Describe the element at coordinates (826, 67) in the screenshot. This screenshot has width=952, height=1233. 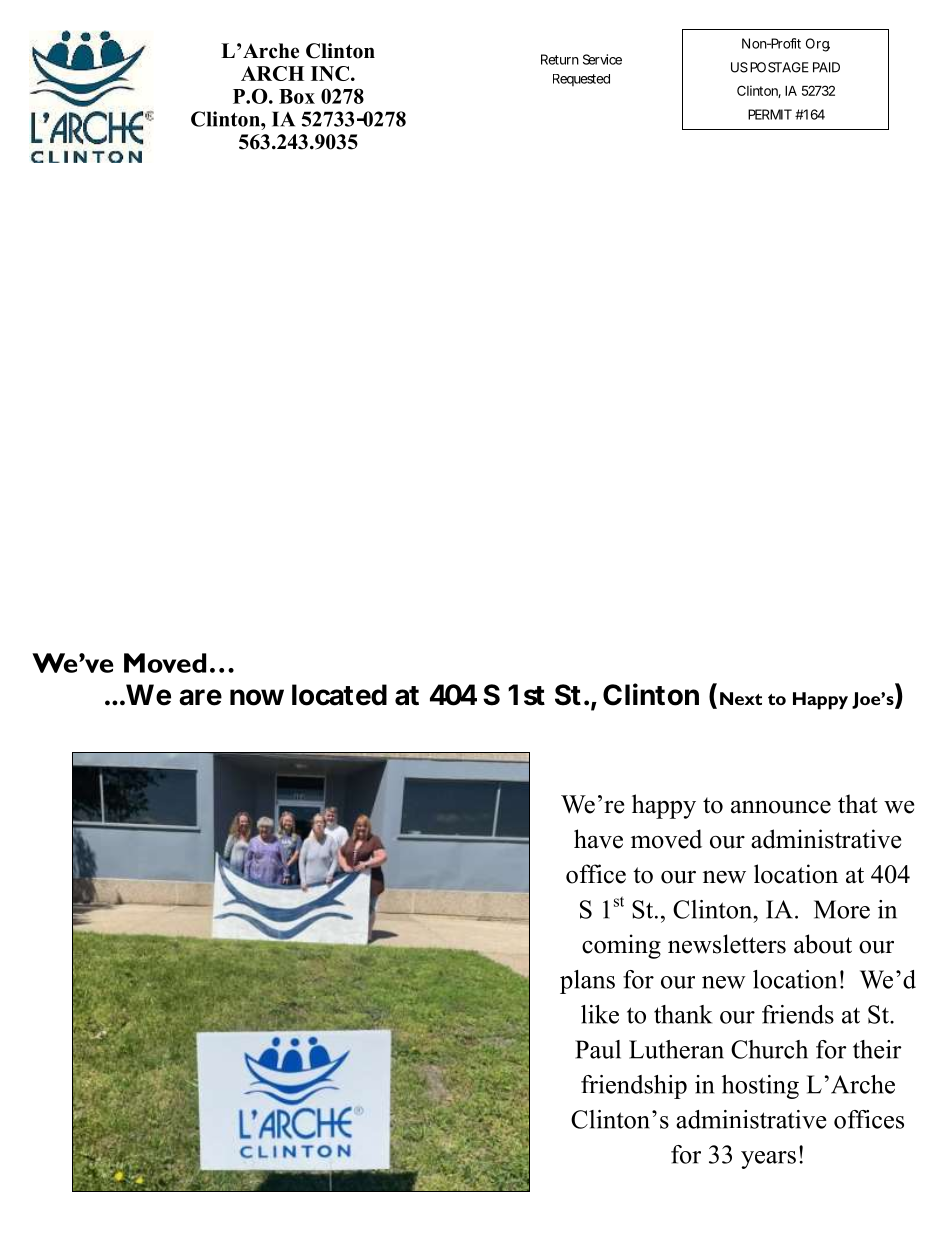
I see `PAID` at that location.
